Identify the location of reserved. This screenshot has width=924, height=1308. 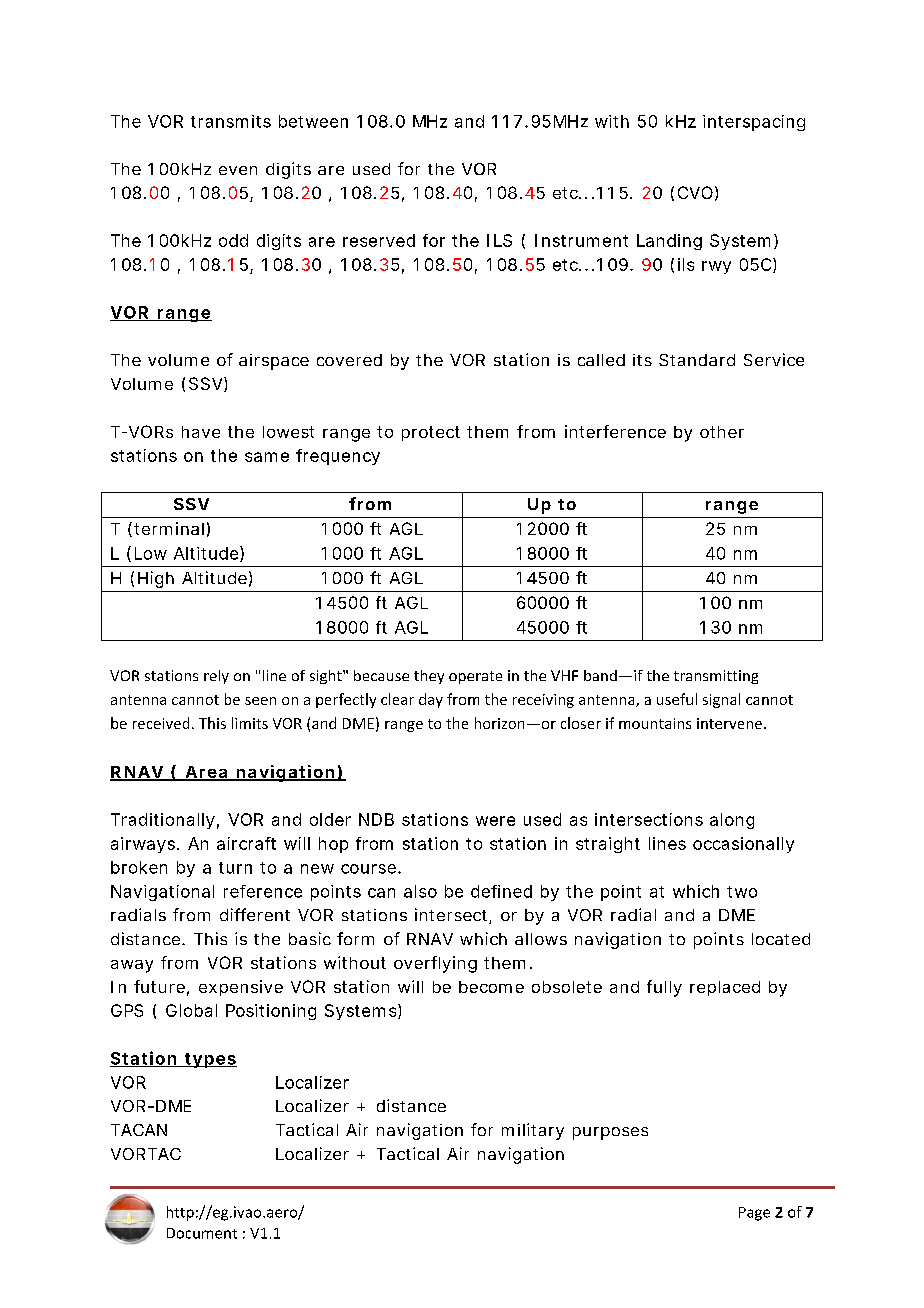
(379, 240).
